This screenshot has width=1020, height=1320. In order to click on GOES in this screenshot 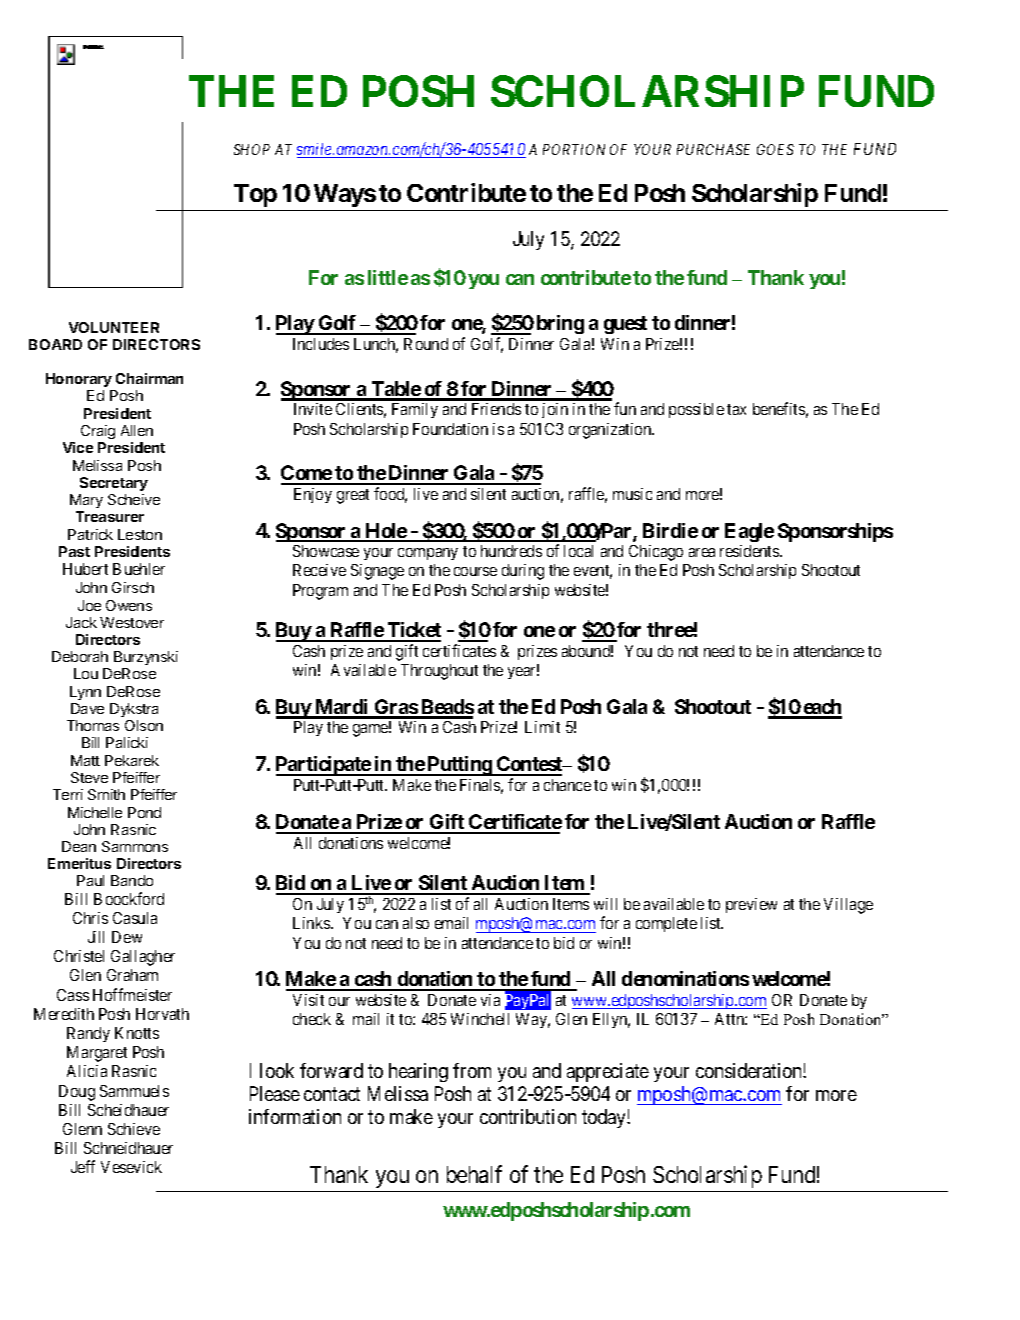, I will do `click(775, 149)`.
